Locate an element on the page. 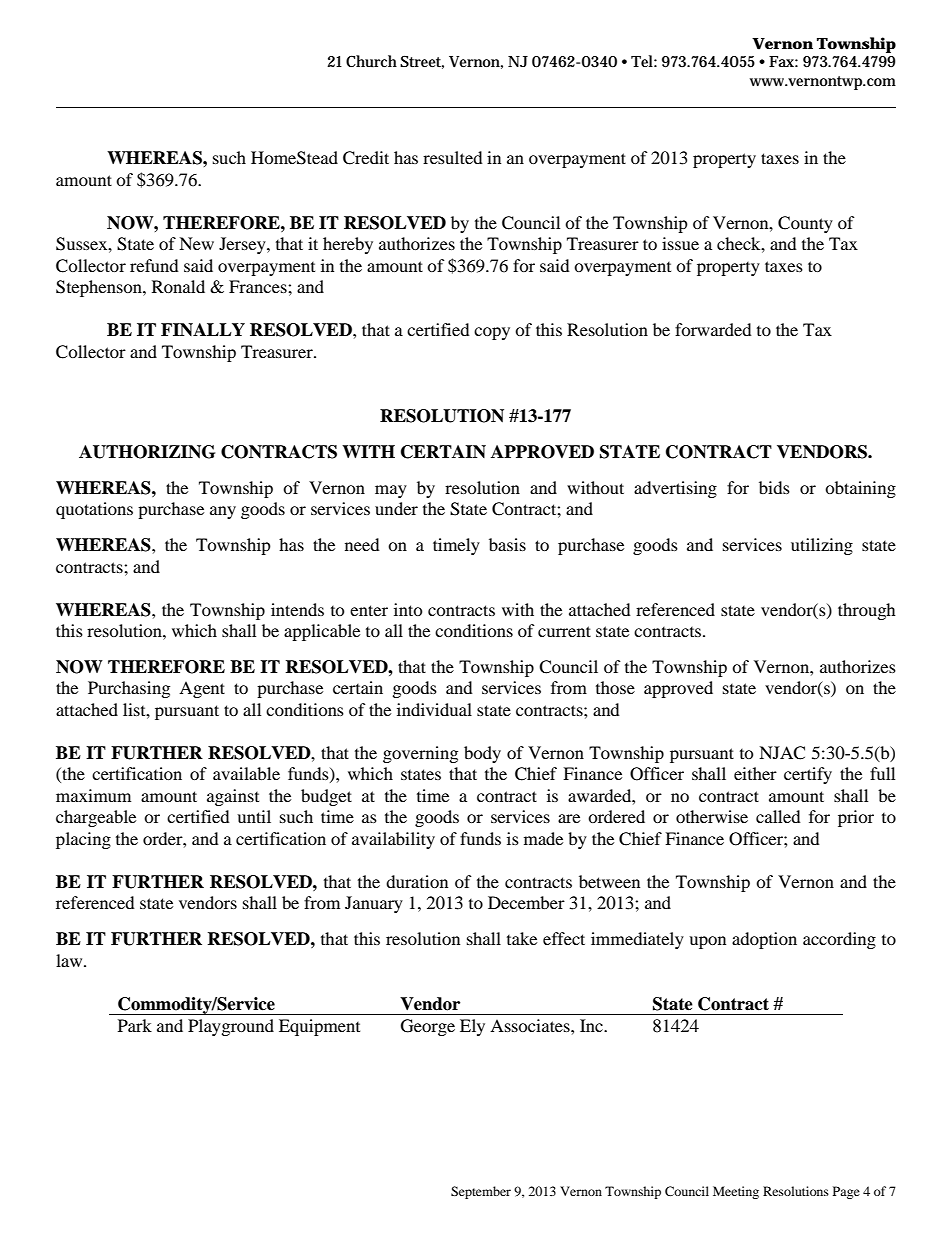  Church is located at coordinates (371, 61).
